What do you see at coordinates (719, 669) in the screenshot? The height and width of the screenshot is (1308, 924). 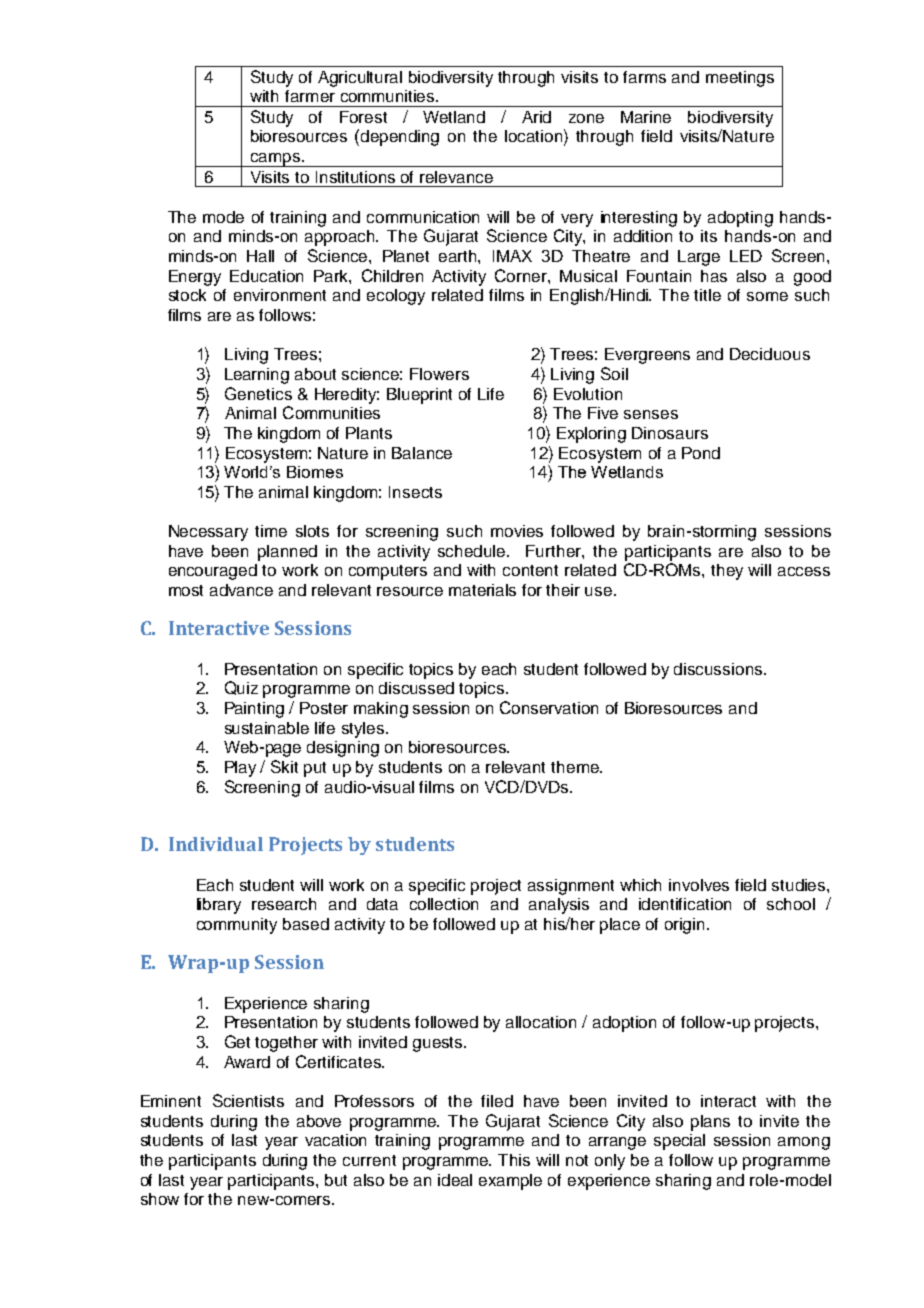 I see `discussions` at bounding box center [719, 669].
